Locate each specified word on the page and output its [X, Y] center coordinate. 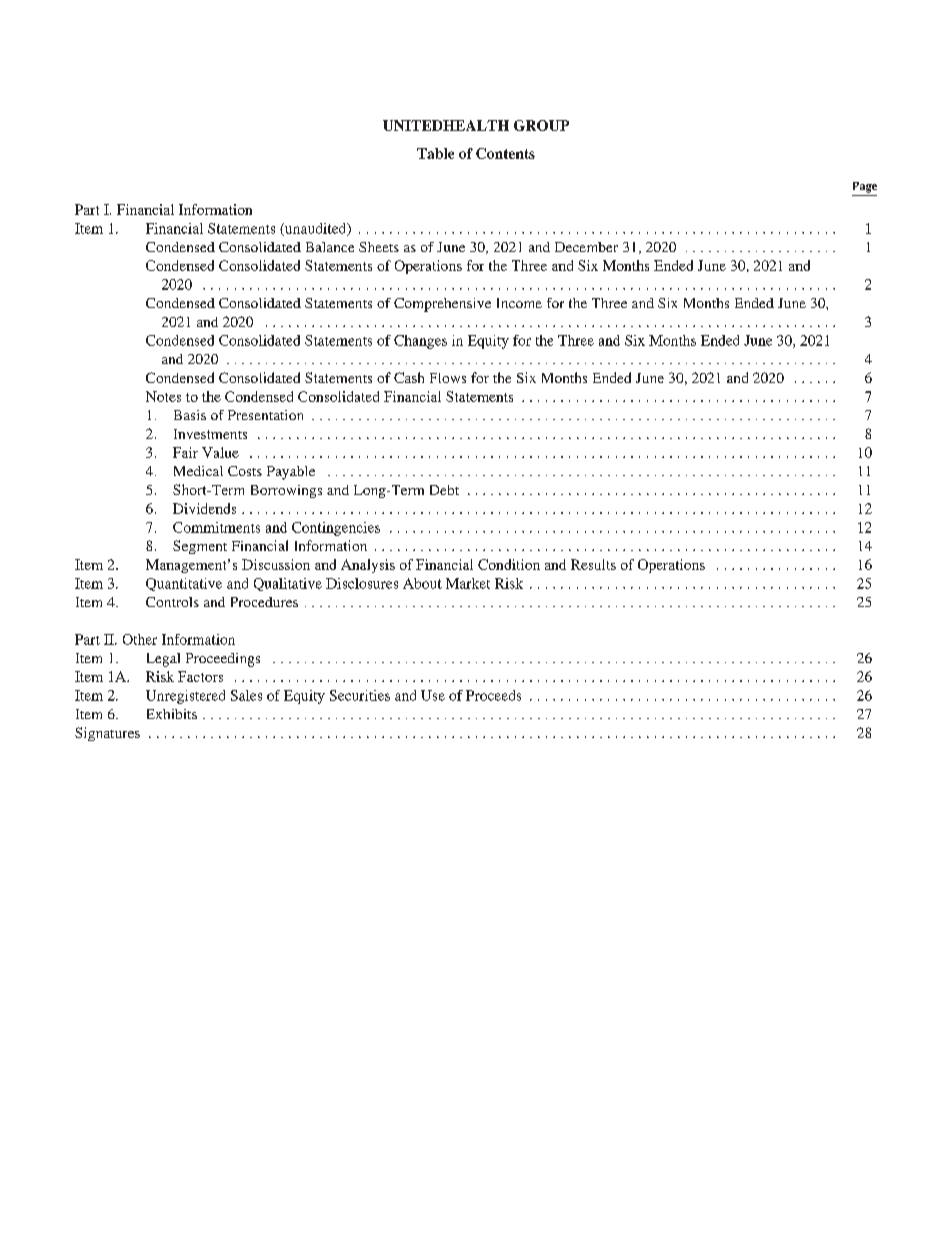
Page [865, 187]
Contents [505, 153]
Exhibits [172, 714]
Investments [210, 434]
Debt [444, 490]
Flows [448, 378]
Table [435, 153]
